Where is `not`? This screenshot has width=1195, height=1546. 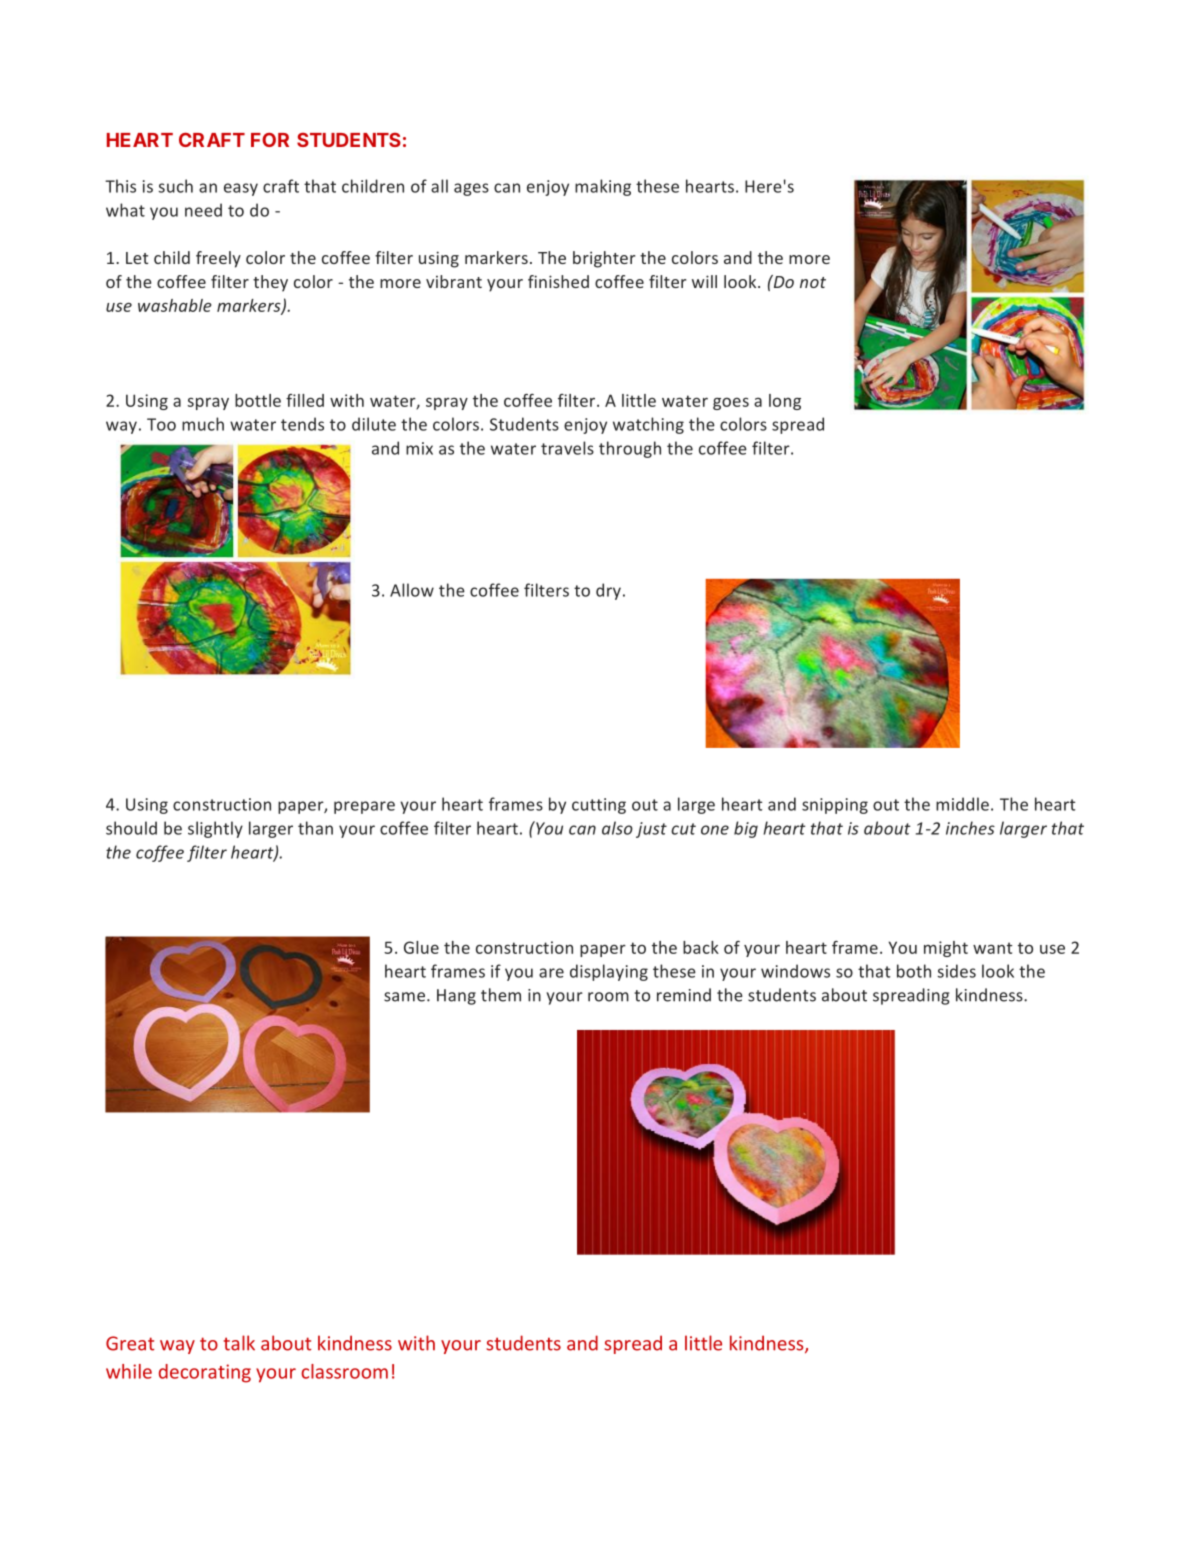
not is located at coordinates (813, 282).
